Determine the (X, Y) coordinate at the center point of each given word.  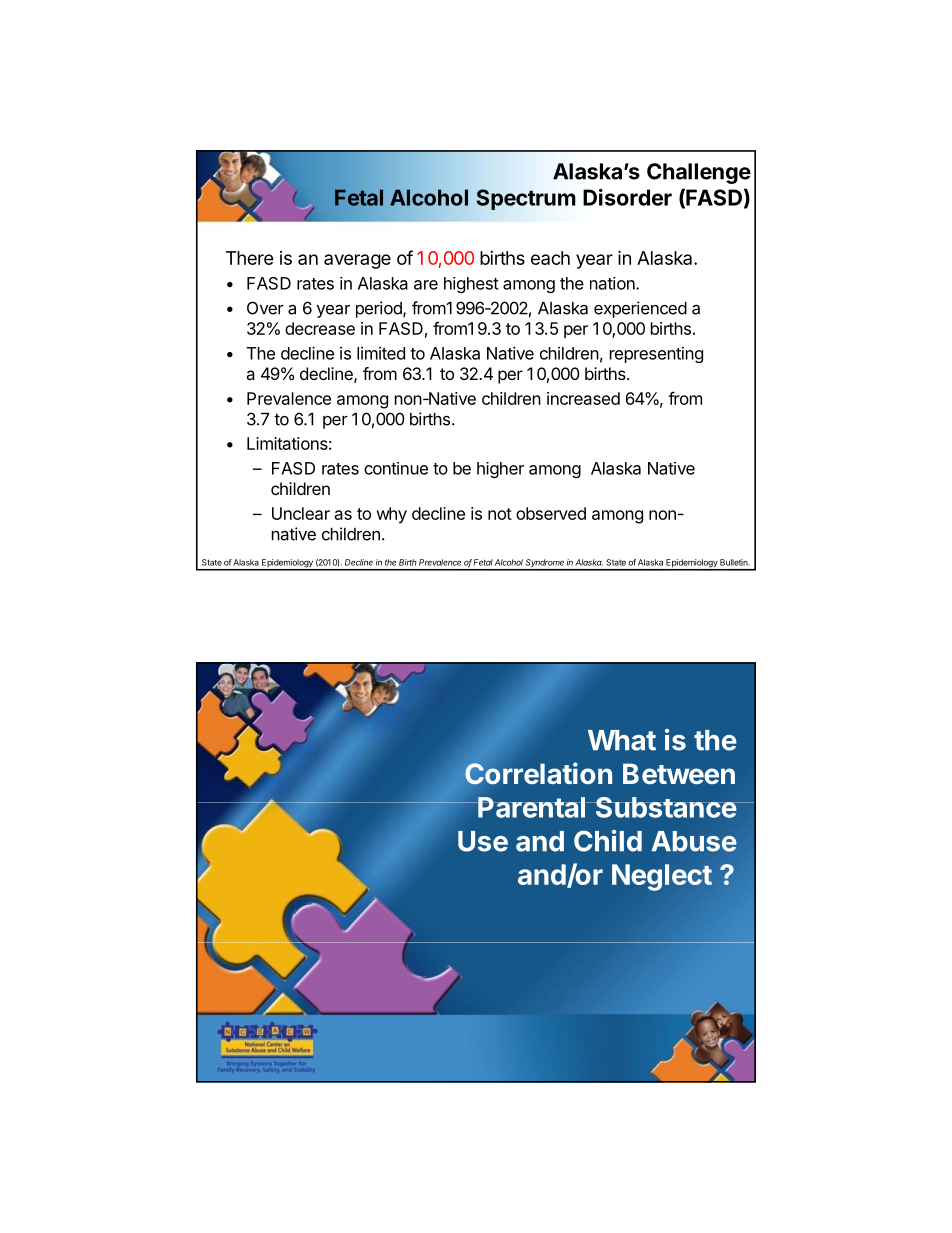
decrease (320, 328)
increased (583, 398)
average (357, 261)
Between (679, 773)
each (550, 258)
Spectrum (525, 199)
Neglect (662, 877)
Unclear (301, 513)
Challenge (699, 173)
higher (500, 470)
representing (656, 354)
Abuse (694, 841)
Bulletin (734, 562)
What (622, 740)
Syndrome (545, 564)
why (391, 515)
